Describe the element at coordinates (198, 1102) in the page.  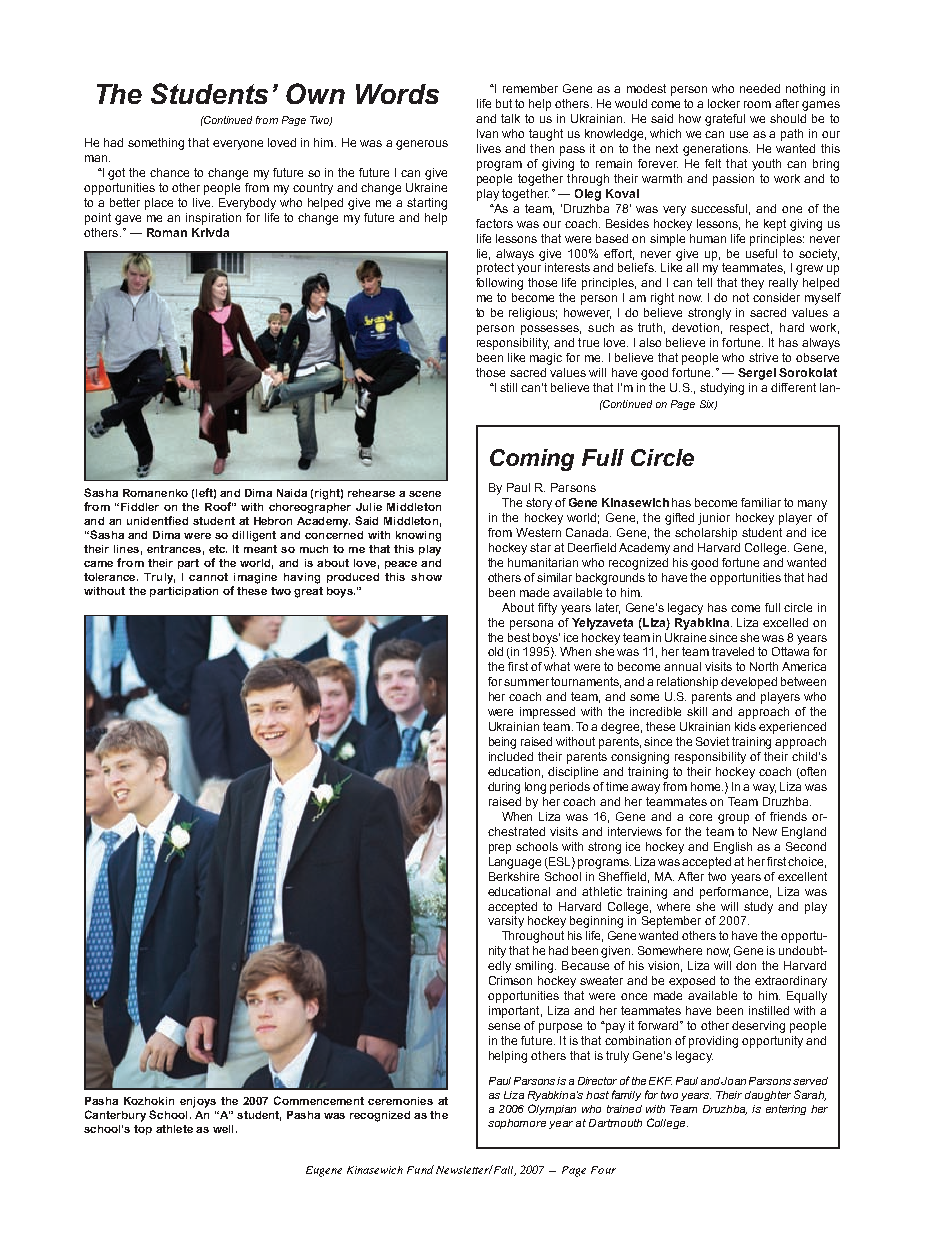
I see `enjoys` at that location.
